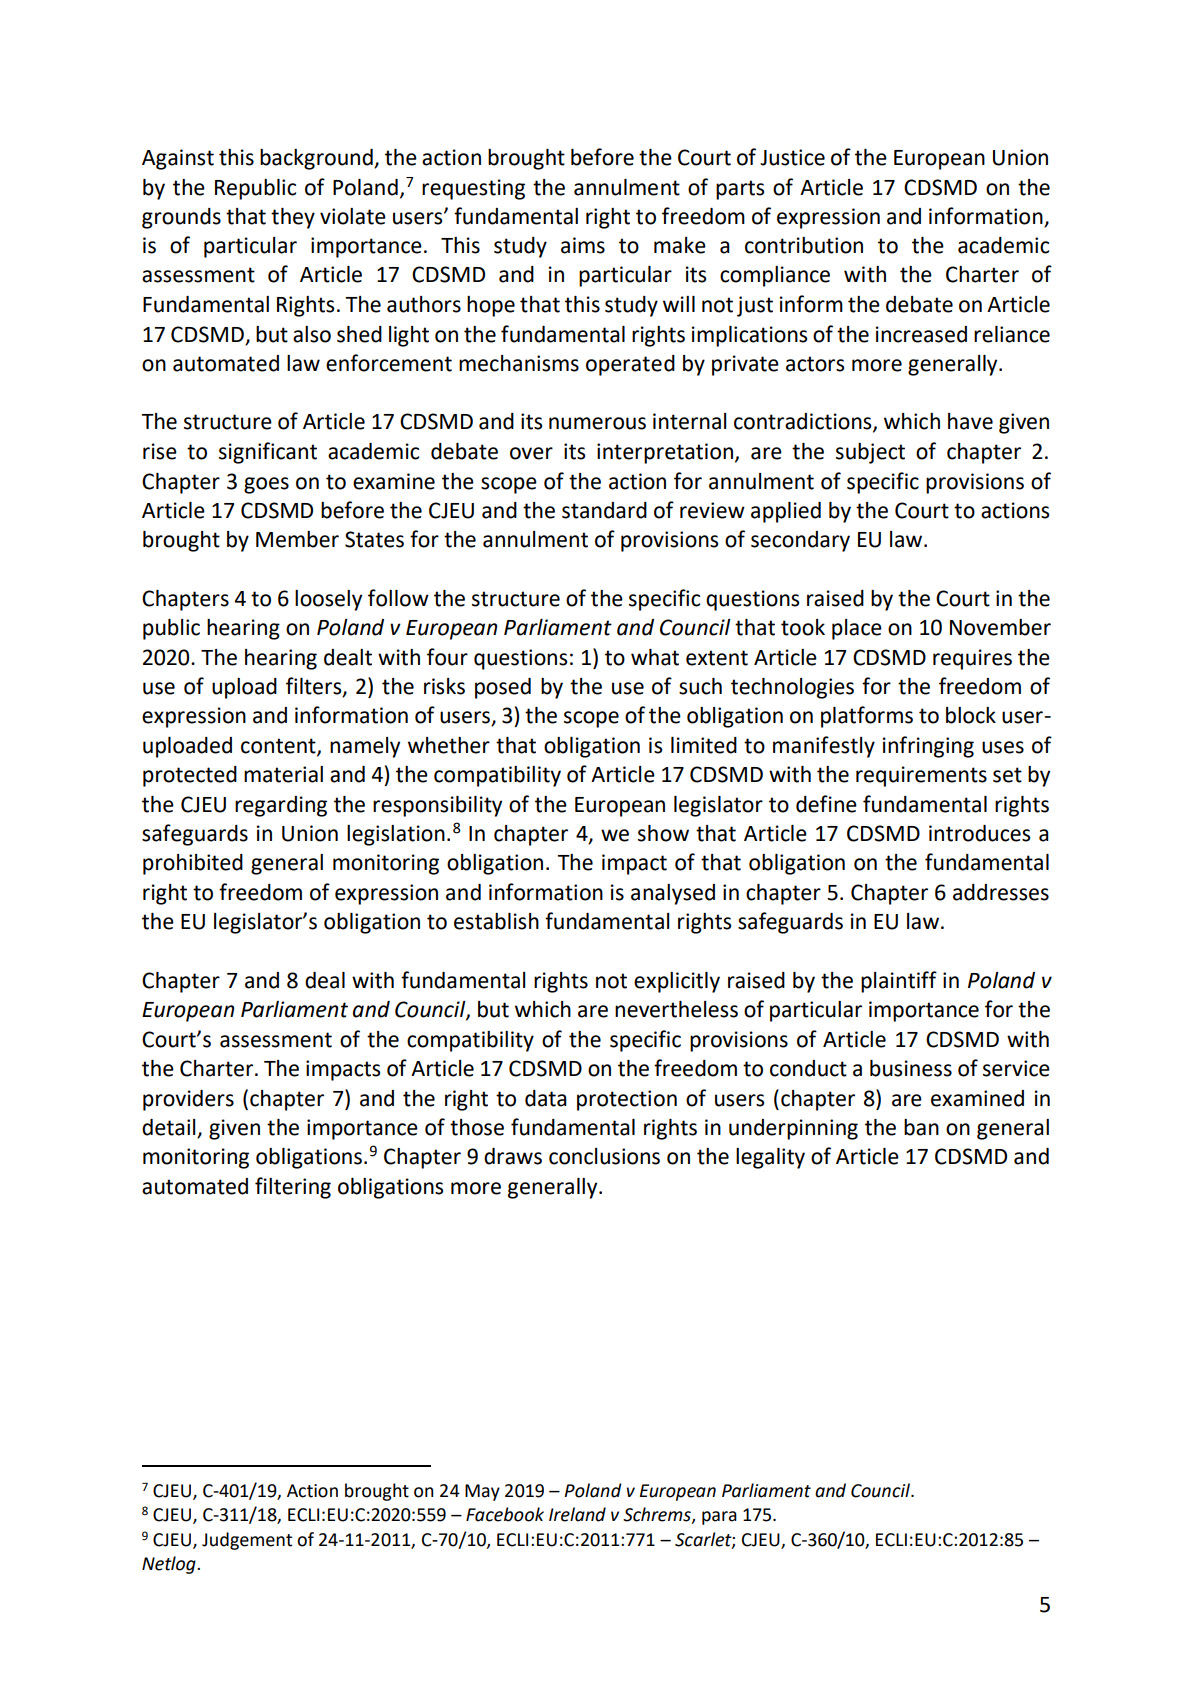 The image size is (1193, 1689). I want to click on contribution, so click(804, 245).
